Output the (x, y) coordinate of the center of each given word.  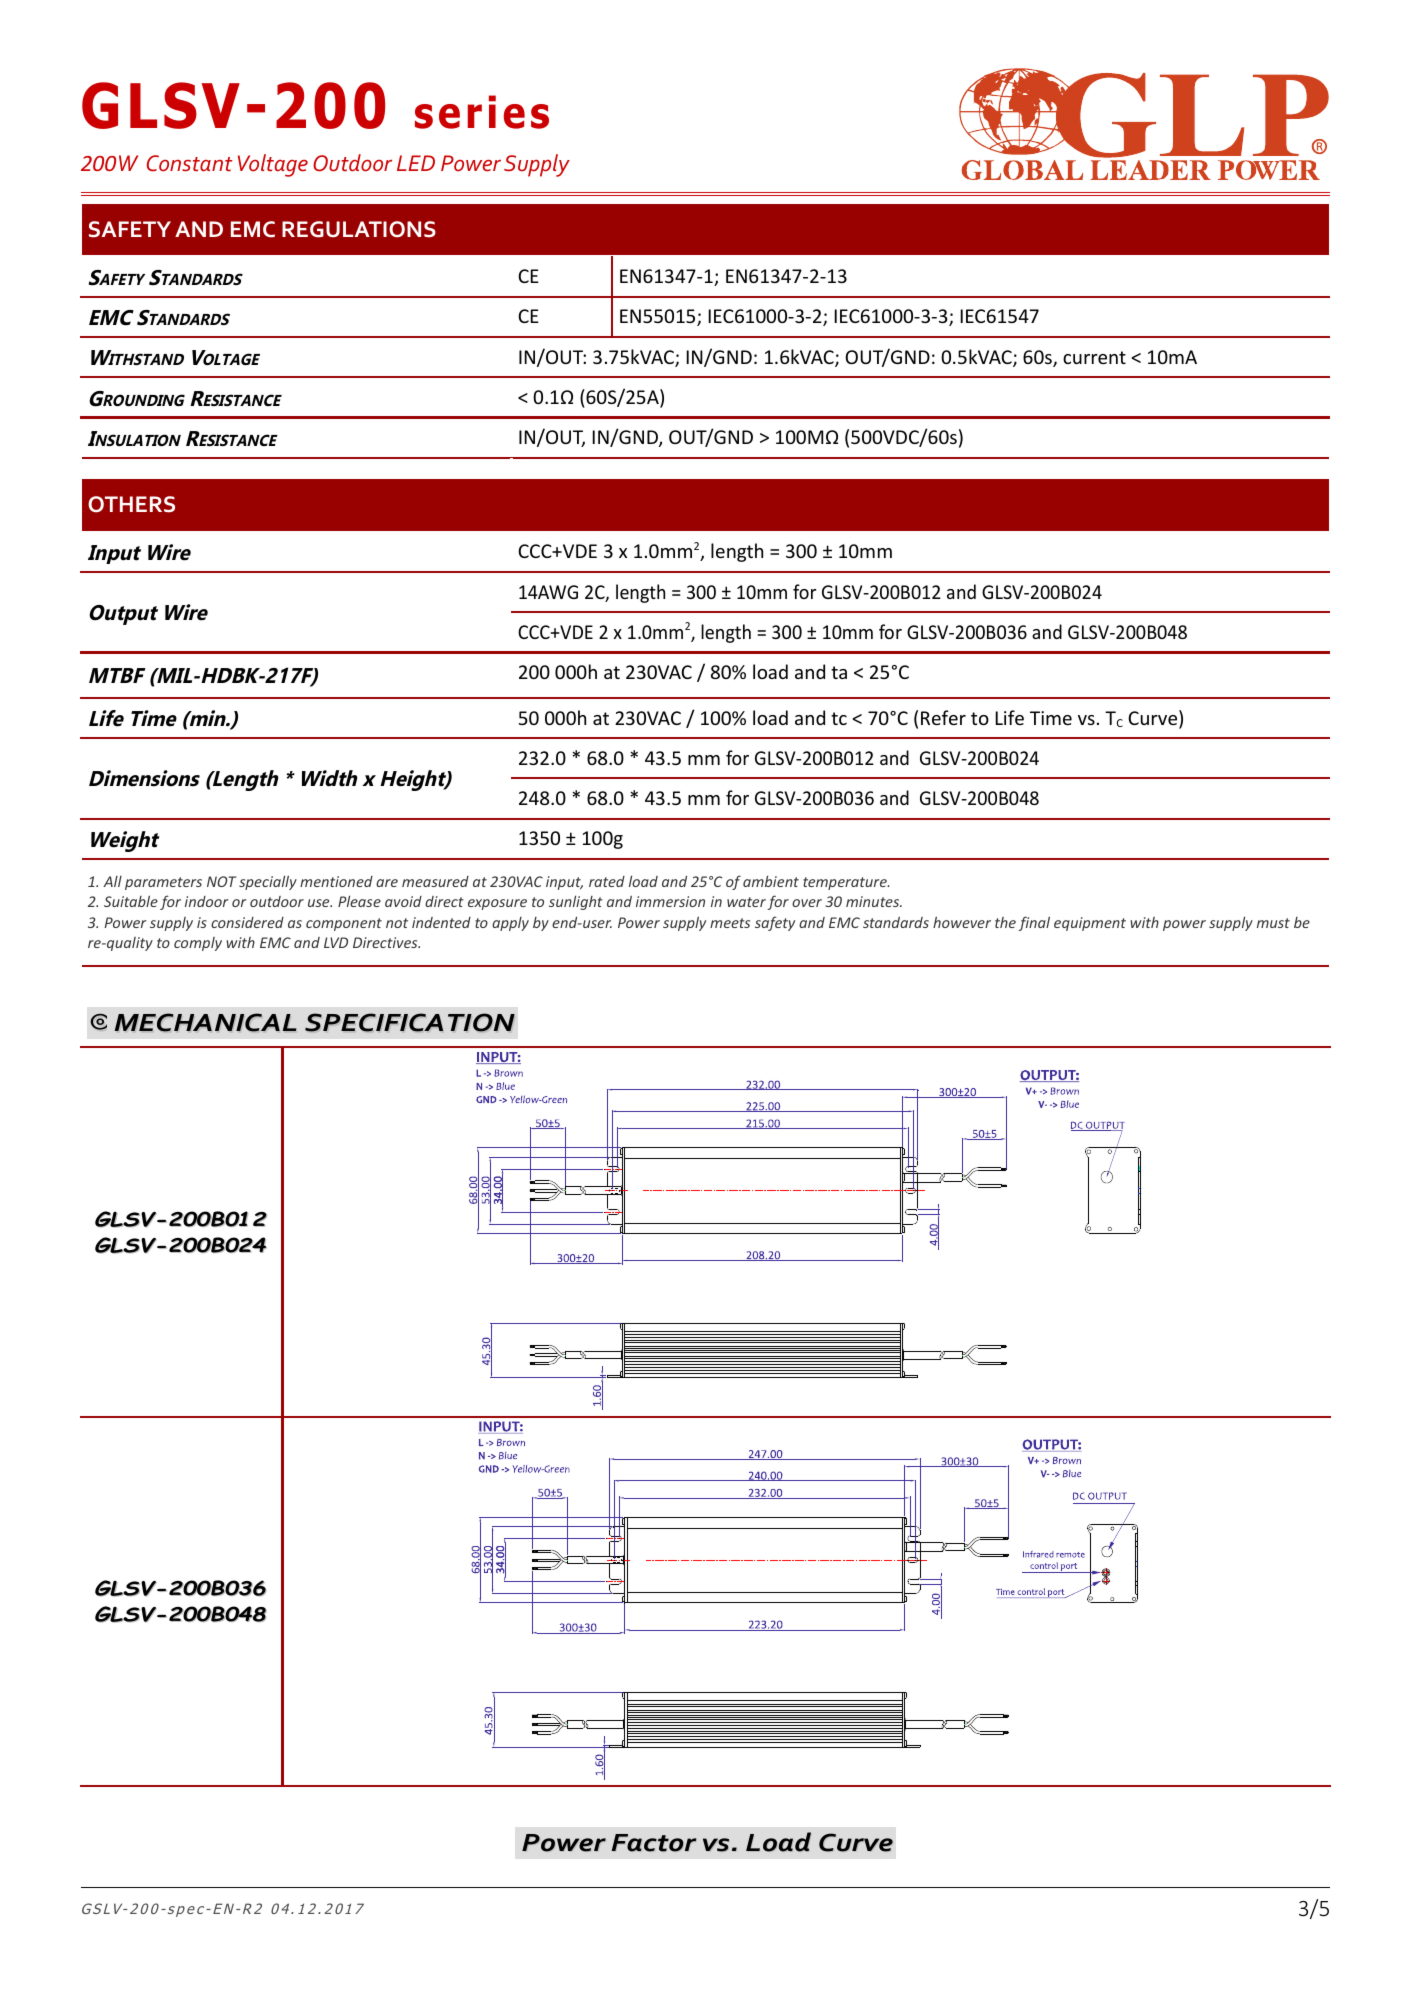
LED (416, 163)
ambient (771, 881)
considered (247, 922)
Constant (190, 163)
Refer (943, 717)
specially (268, 882)
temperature (846, 883)
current (1094, 357)
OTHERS (131, 504)
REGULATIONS (359, 229)
